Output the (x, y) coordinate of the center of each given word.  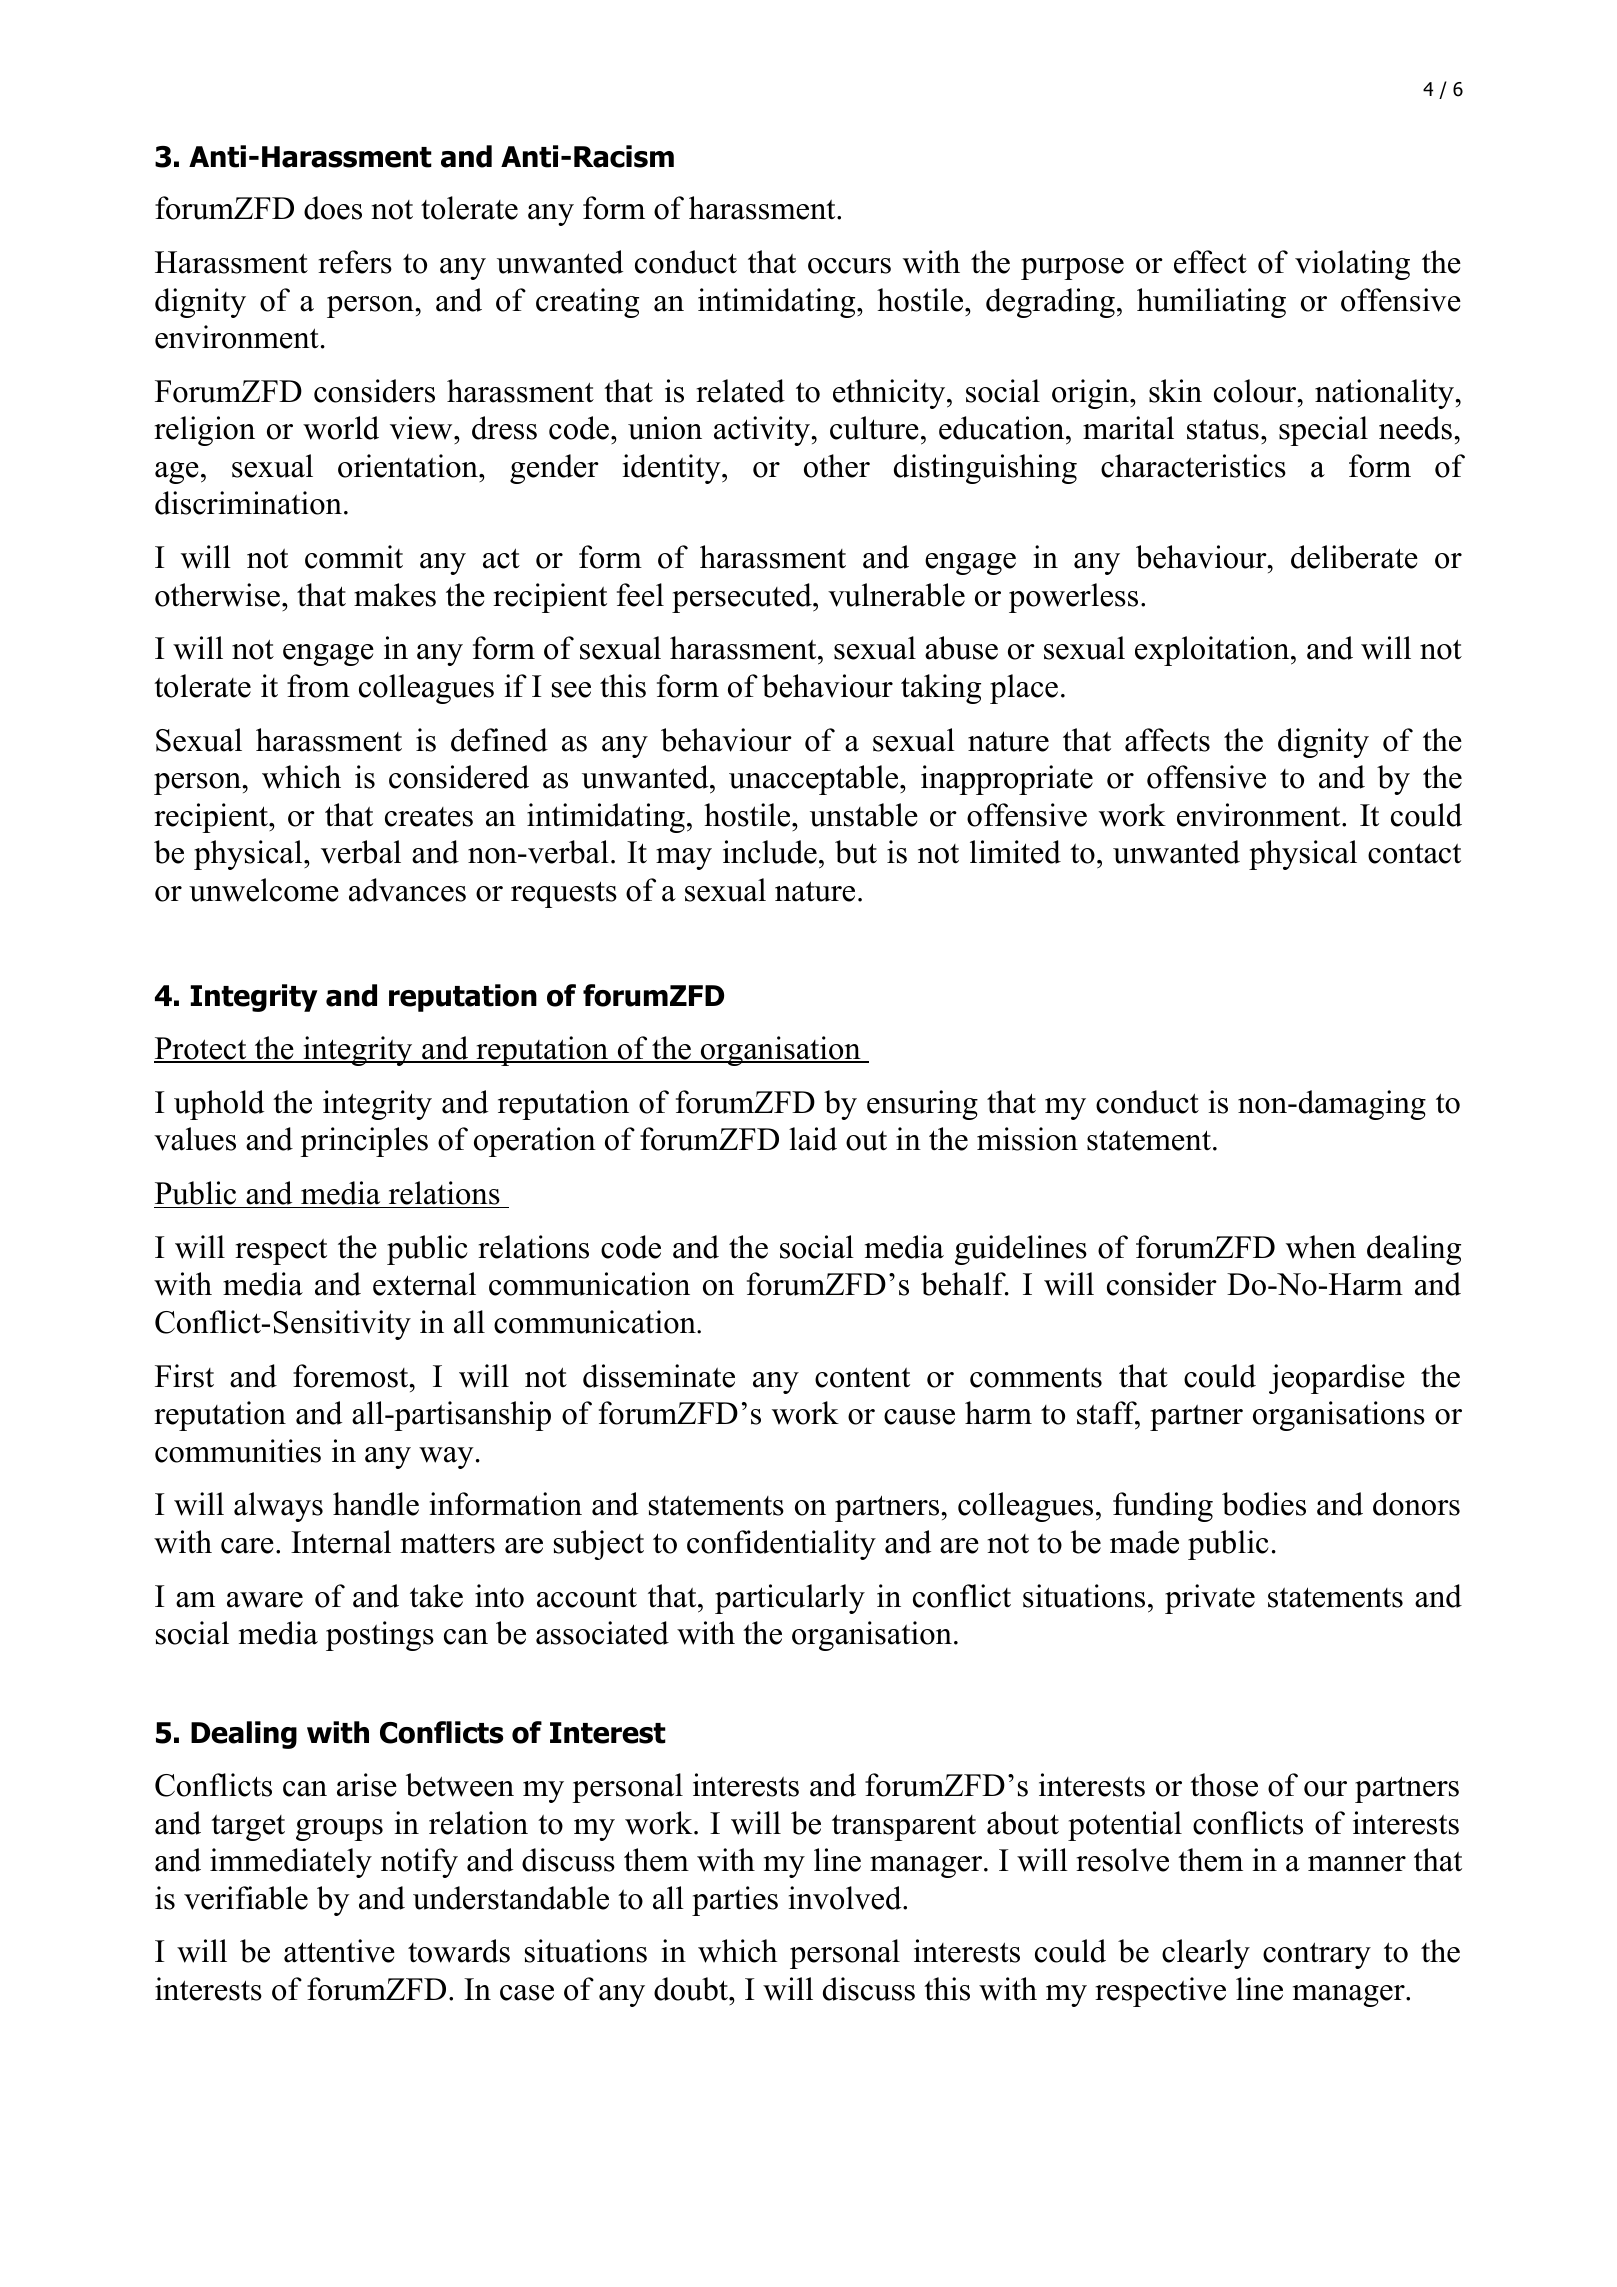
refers (355, 262)
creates (429, 817)
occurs (849, 266)
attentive (339, 1951)
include (770, 852)
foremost (352, 1376)
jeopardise (1337, 1379)
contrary (1317, 1955)
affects (1167, 740)
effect (1210, 262)
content (862, 1377)
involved (846, 1898)
